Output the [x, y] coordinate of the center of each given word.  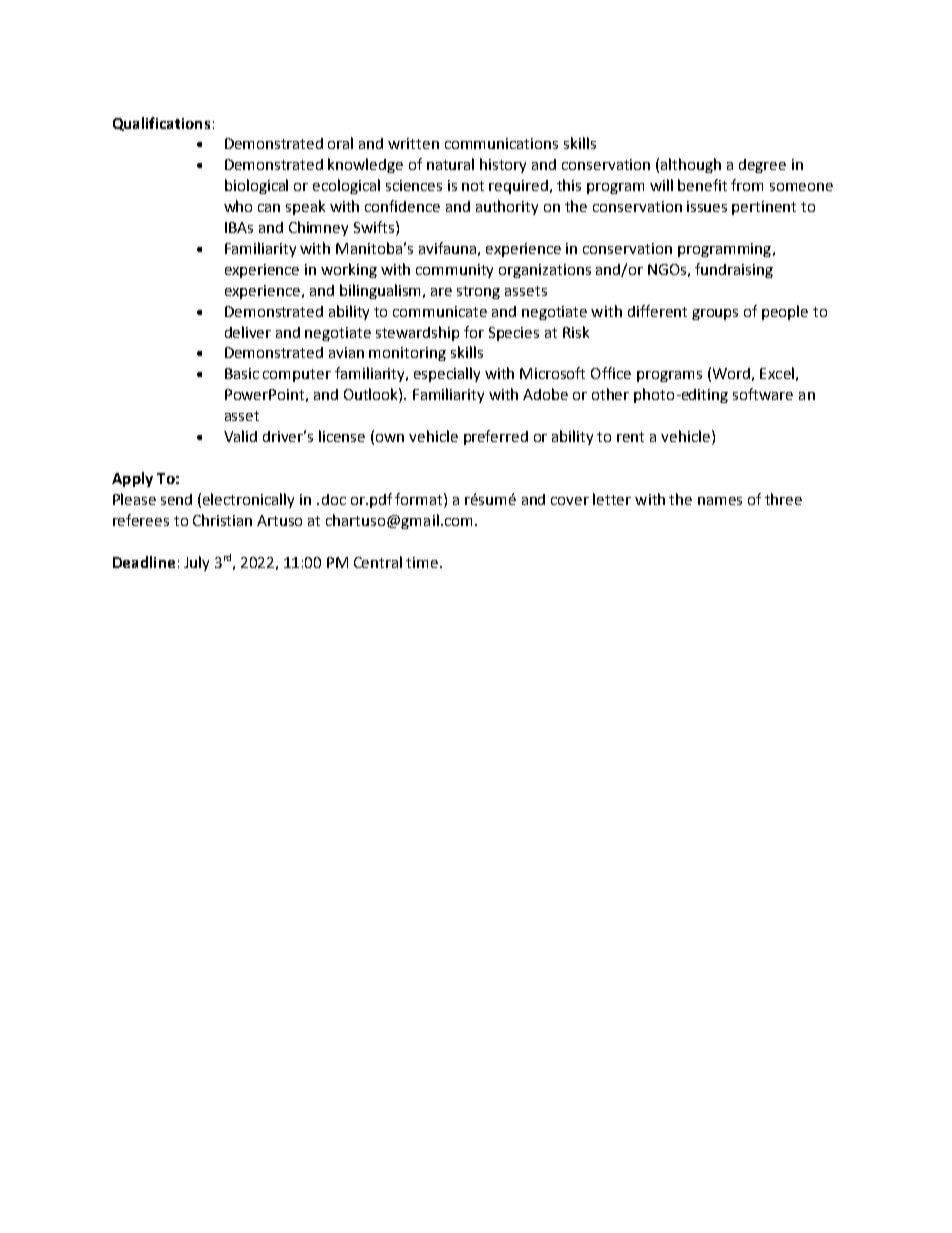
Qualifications [161, 124]
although [691, 165]
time [423, 562]
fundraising [734, 270]
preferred [496, 437]
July [196, 563]
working [349, 270]
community [454, 271]
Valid [240, 436]
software [763, 394]
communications [501, 143]
